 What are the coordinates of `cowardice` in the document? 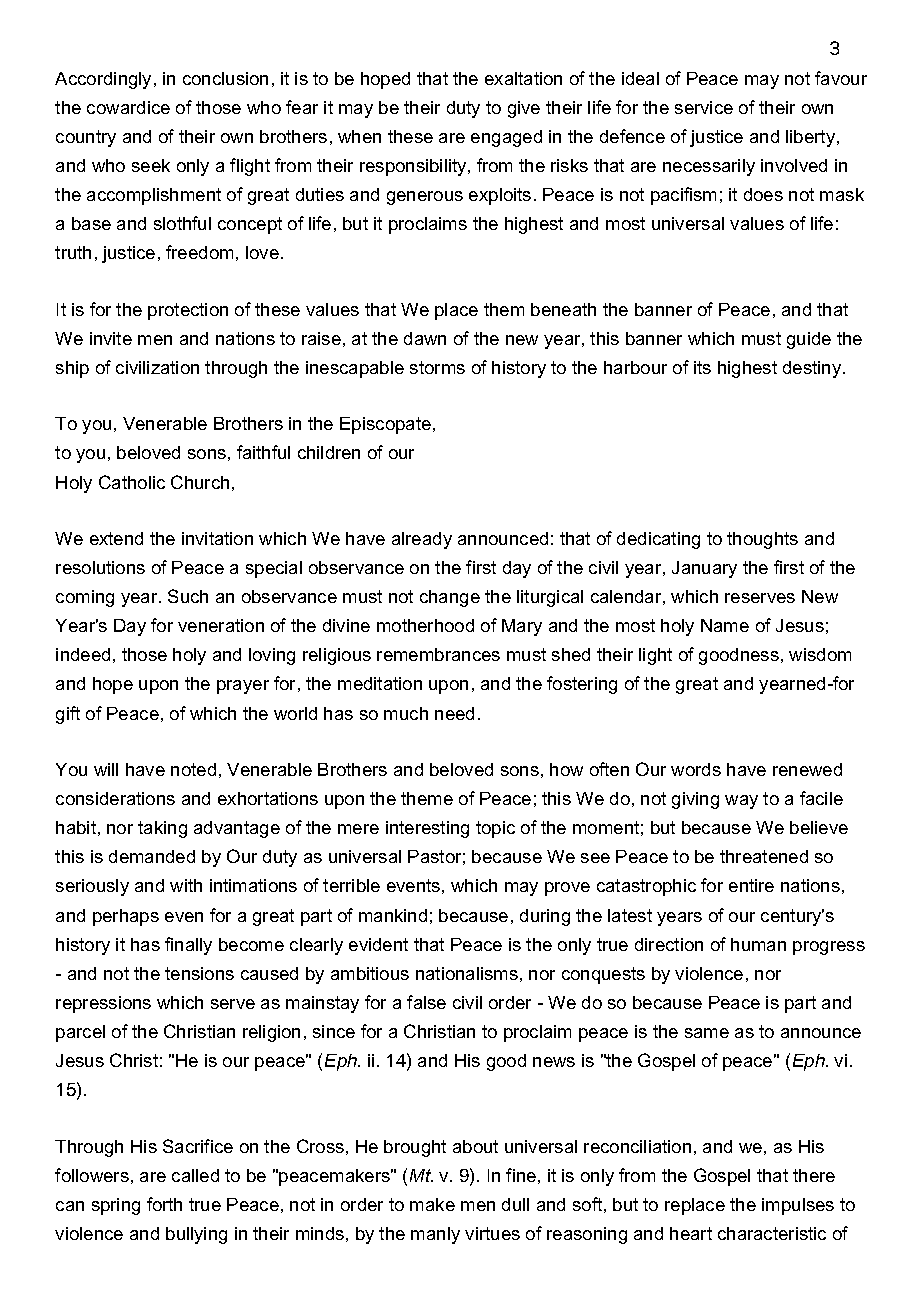 It's located at (128, 107).
